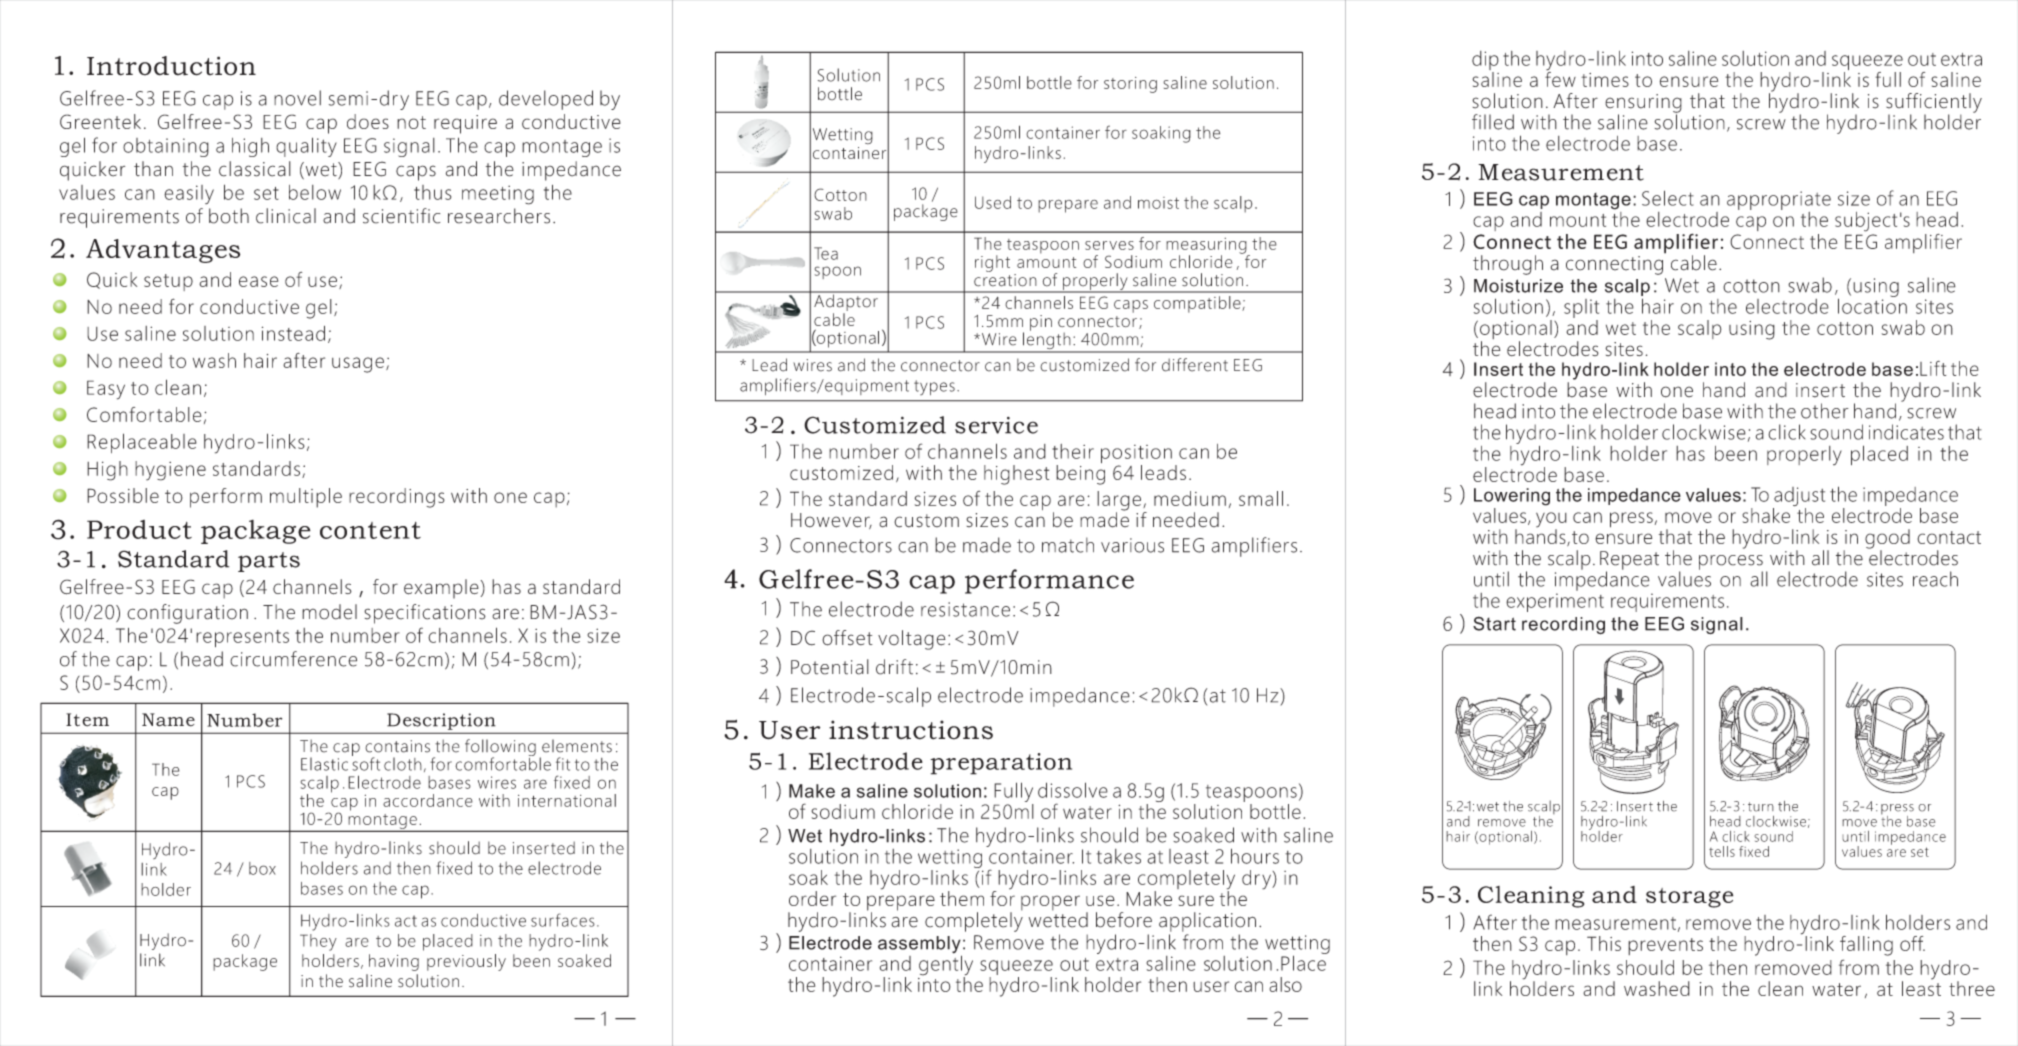 The height and width of the screenshot is (1046, 2018). What do you see at coordinates (1825, 411) in the screenshot?
I see `other` at bounding box center [1825, 411].
